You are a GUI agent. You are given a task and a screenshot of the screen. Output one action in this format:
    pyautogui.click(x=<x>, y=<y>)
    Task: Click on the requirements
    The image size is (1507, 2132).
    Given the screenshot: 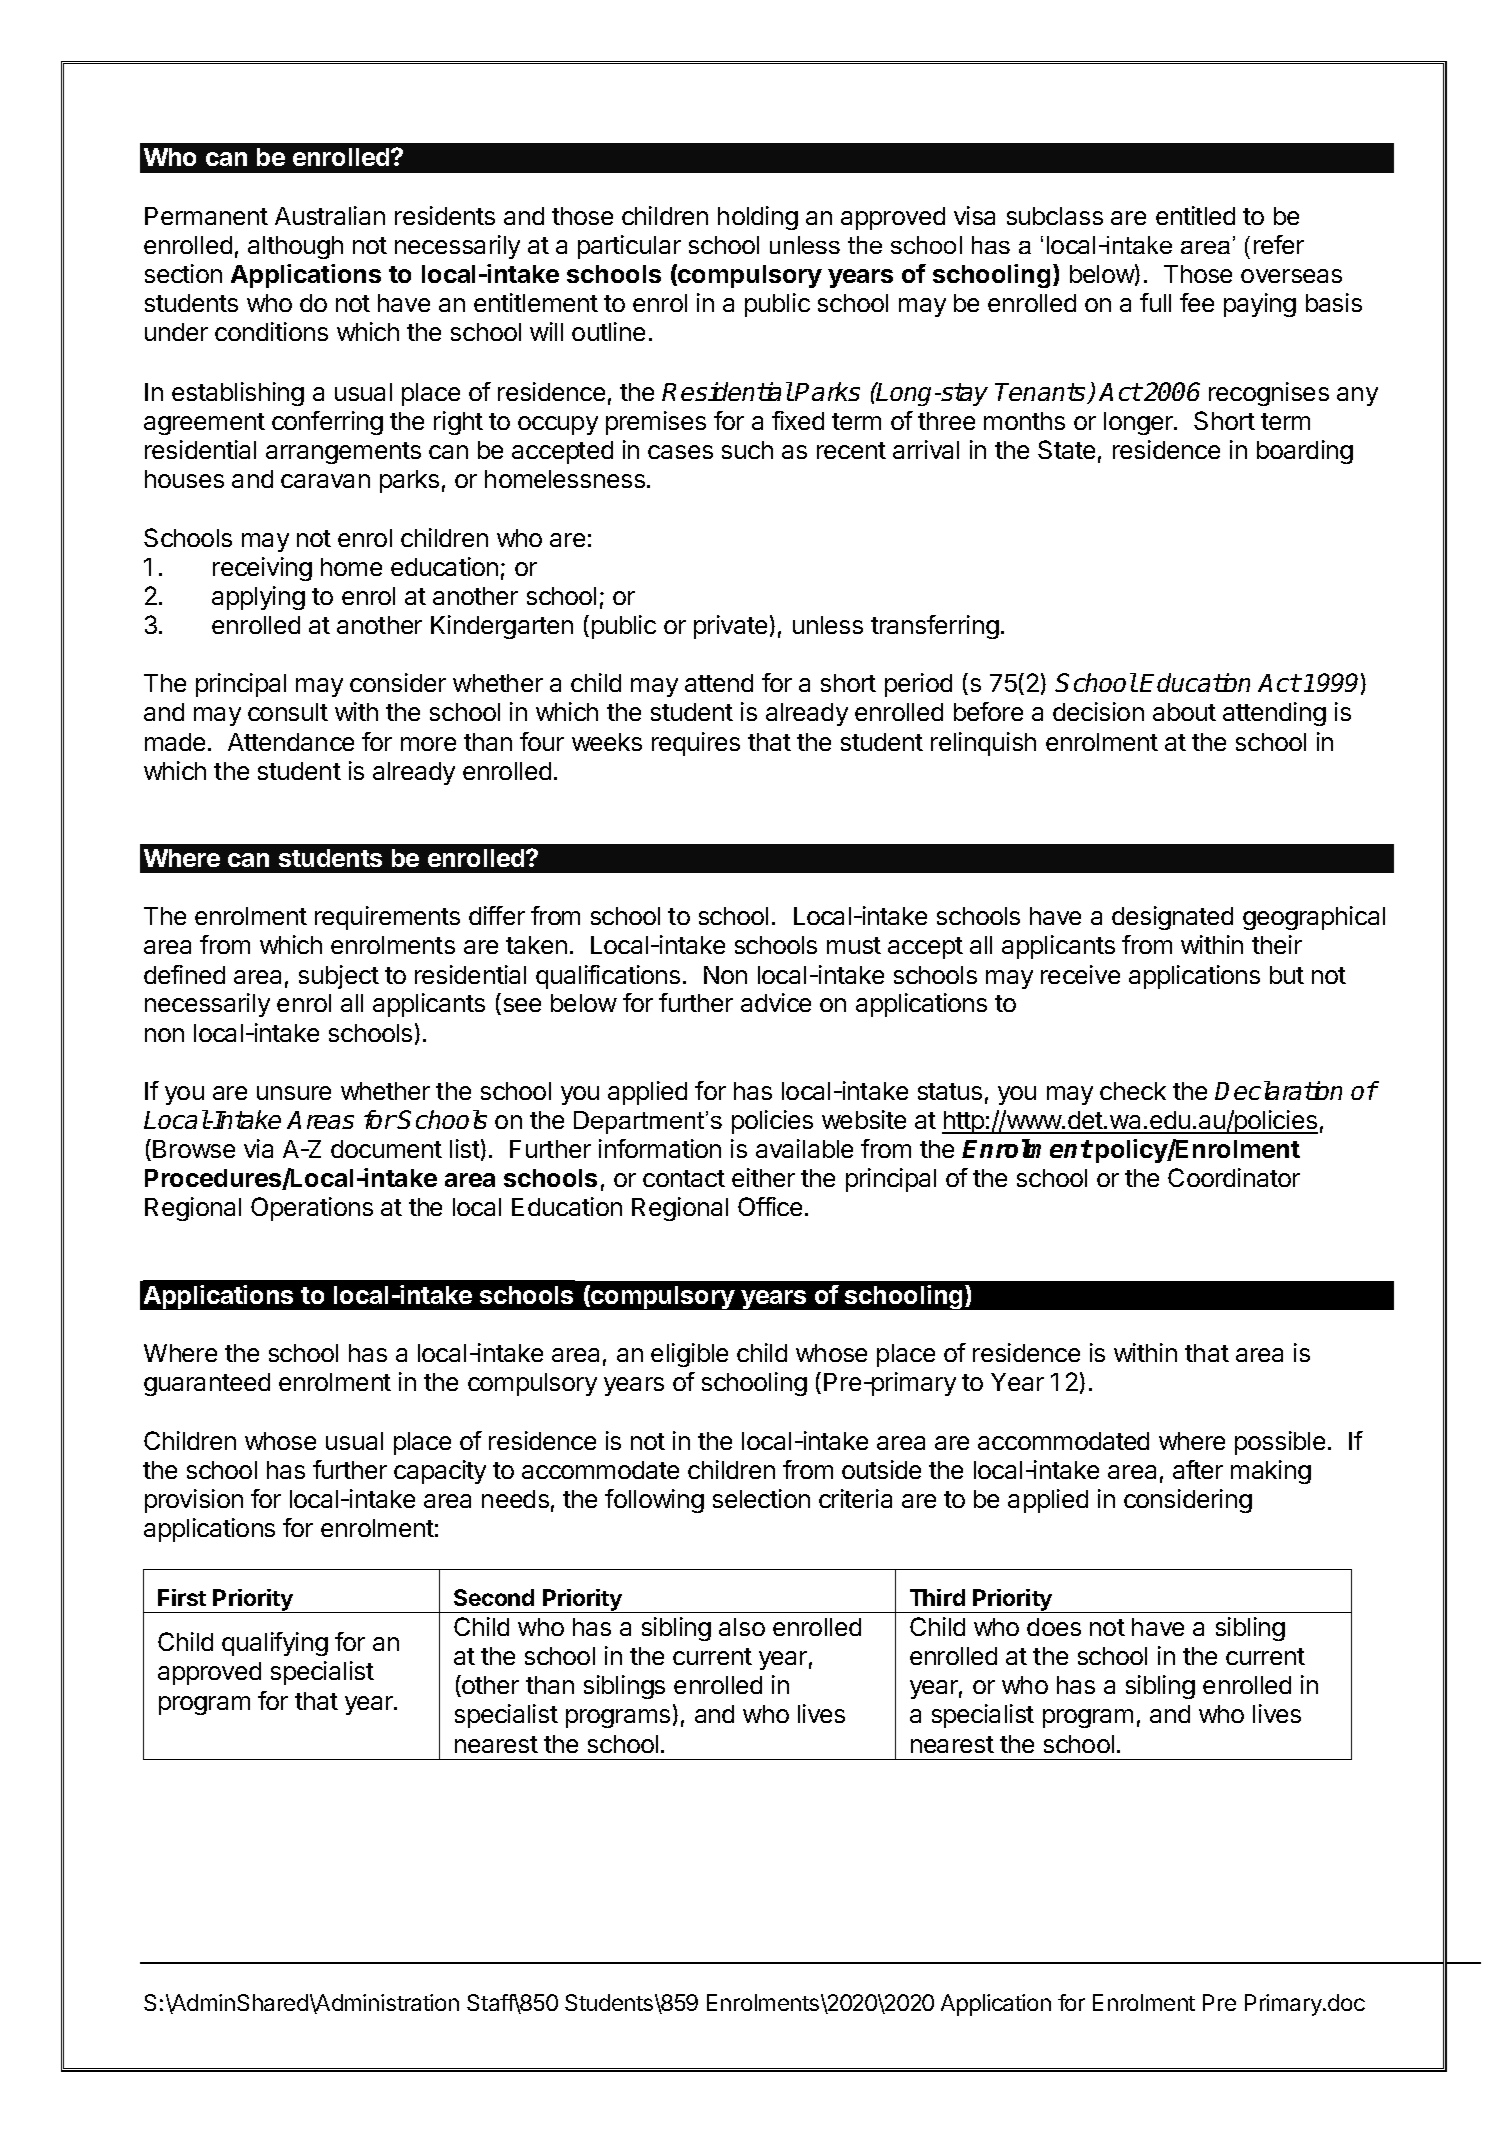 What is the action you would take?
    pyautogui.click(x=387, y=918)
